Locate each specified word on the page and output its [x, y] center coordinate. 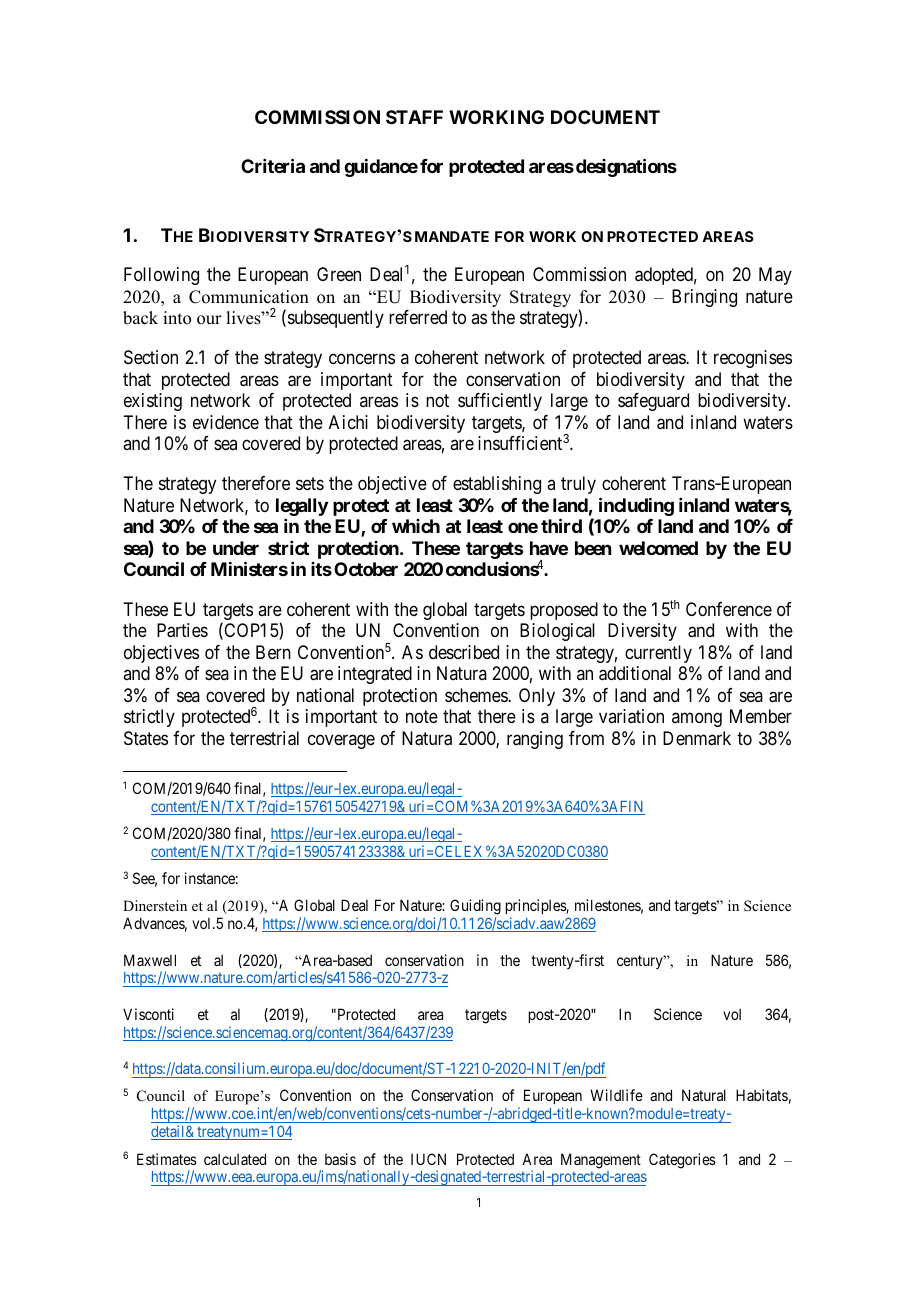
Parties [182, 630]
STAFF [414, 117]
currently [658, 654]
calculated [235, 1159]
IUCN [428, 1159]
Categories [682, 1161]
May [775, 276]
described [464, 652]
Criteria [273, 166]
